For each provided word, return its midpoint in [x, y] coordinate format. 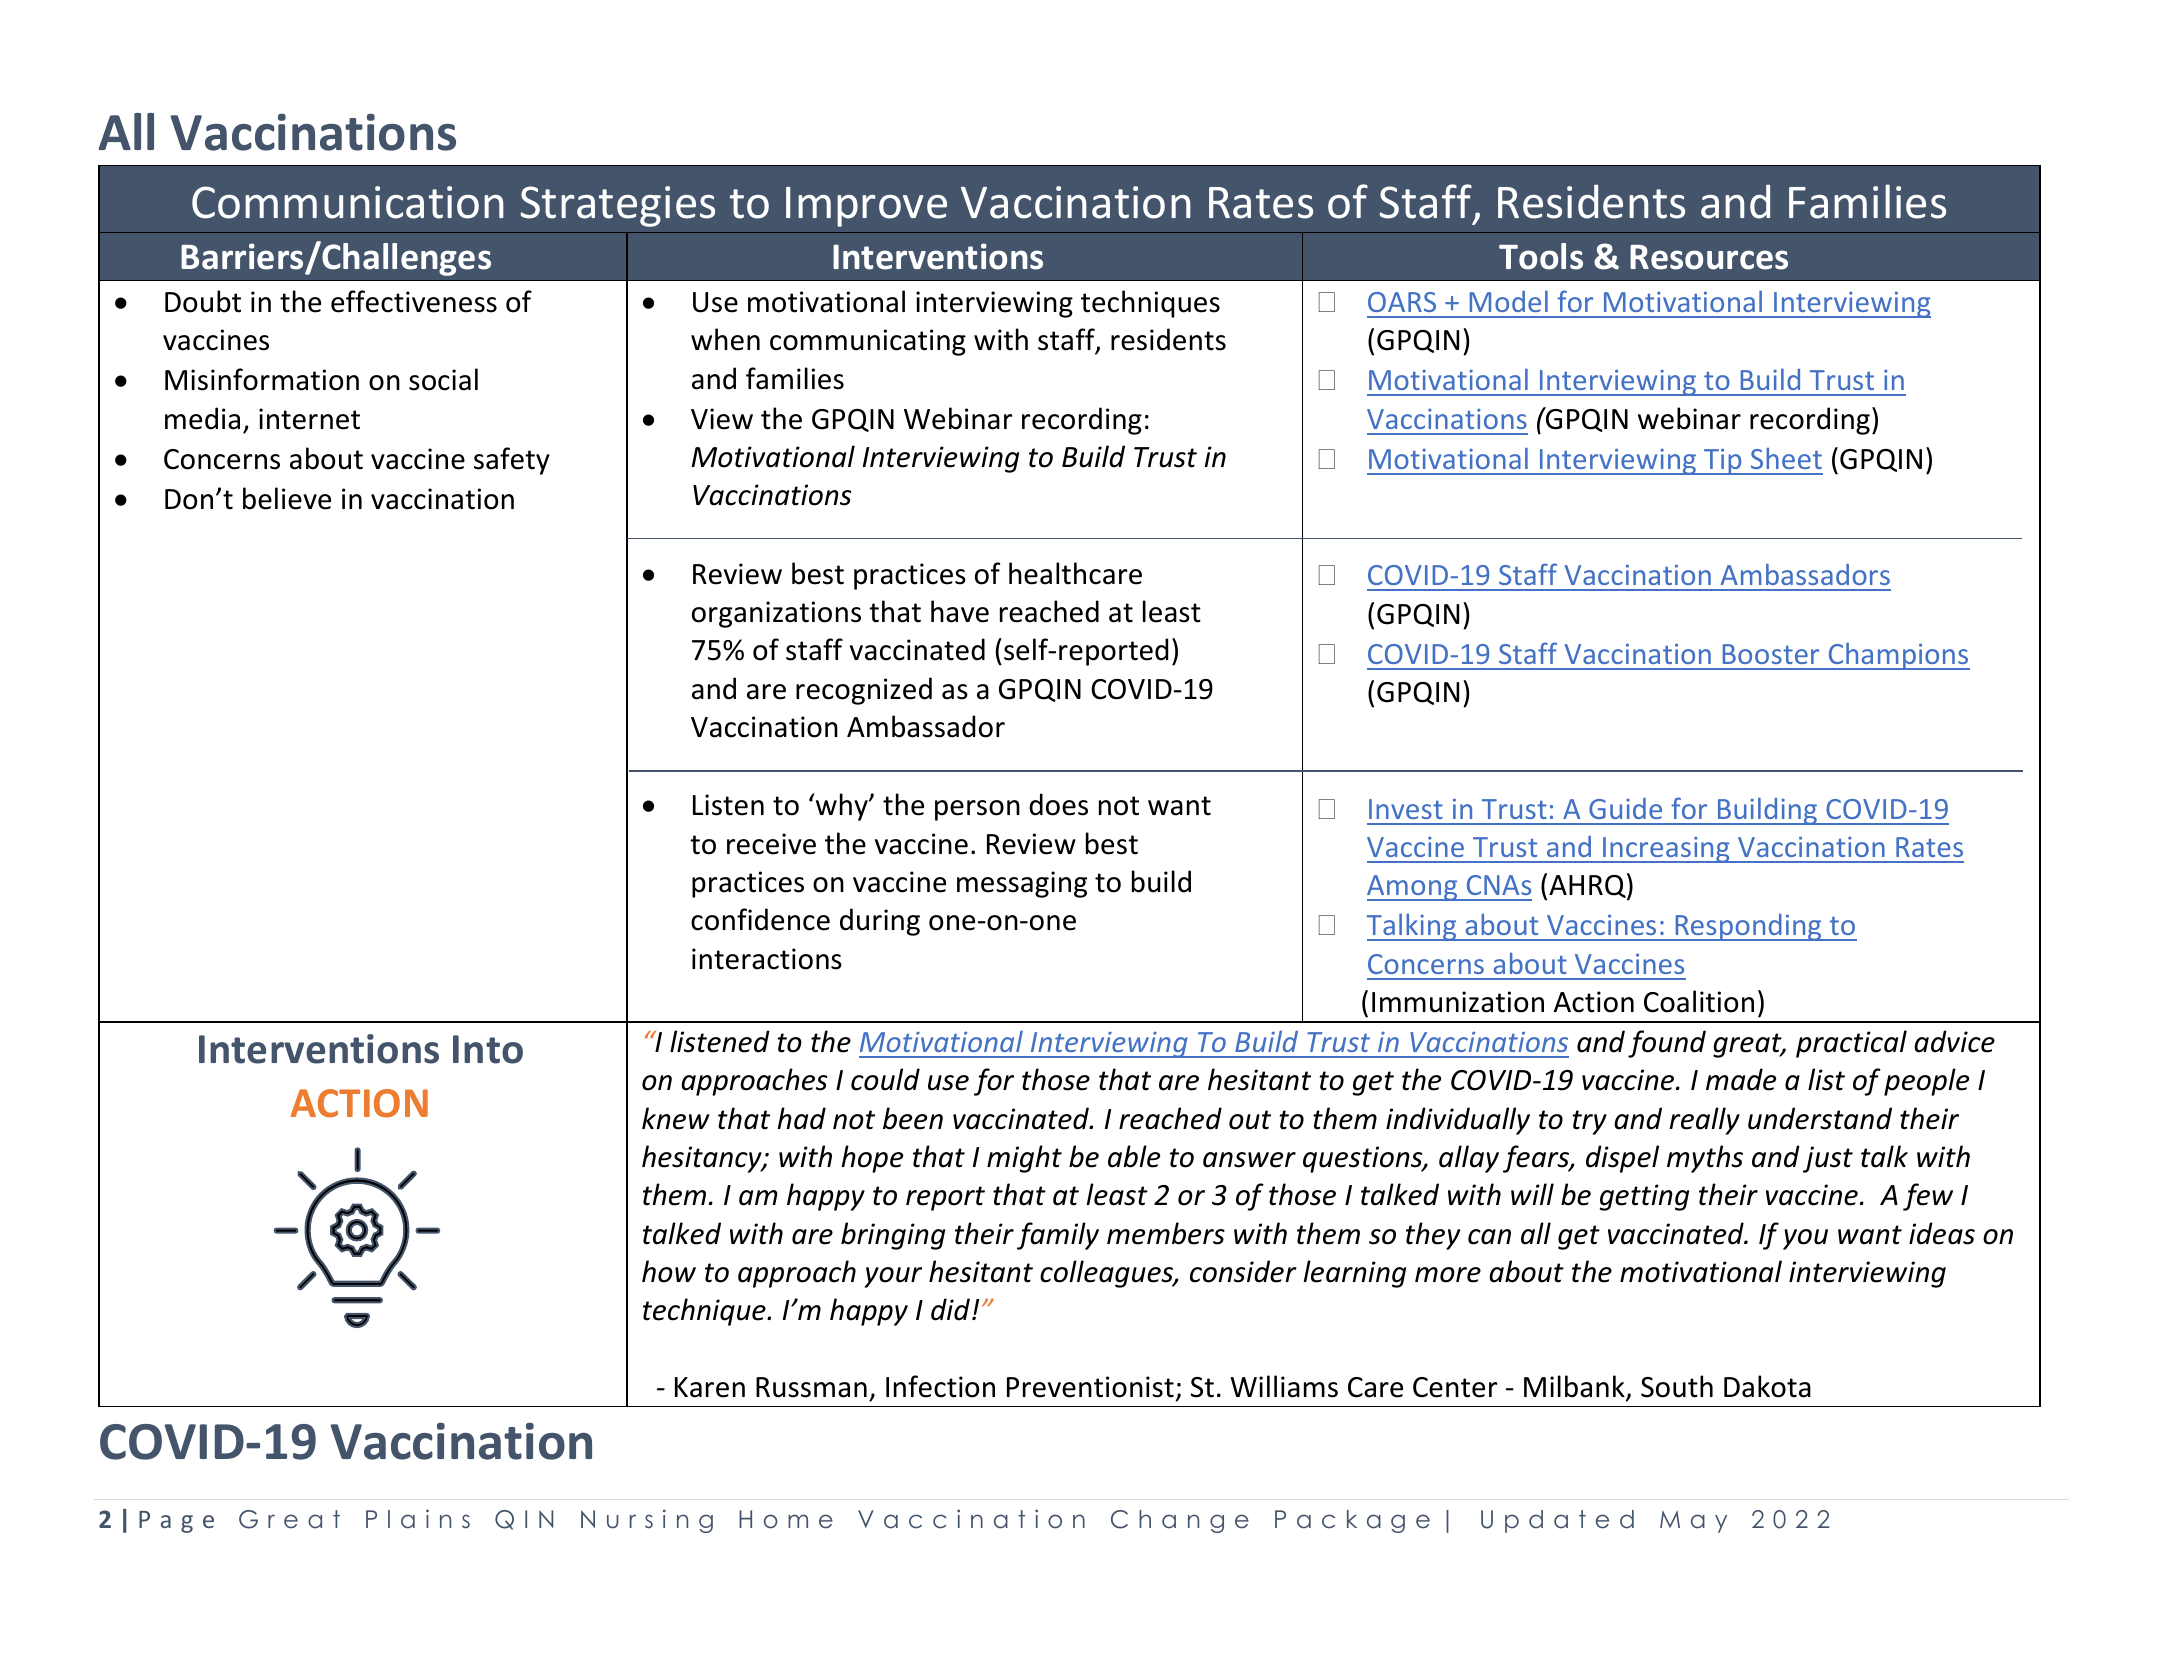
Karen [710, 1387]
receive [771, 844]
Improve [866, 207]
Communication [347, 202]
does [1058, 804]
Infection [940, 1386]
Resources [1709, 257]
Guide [1625, 808]
